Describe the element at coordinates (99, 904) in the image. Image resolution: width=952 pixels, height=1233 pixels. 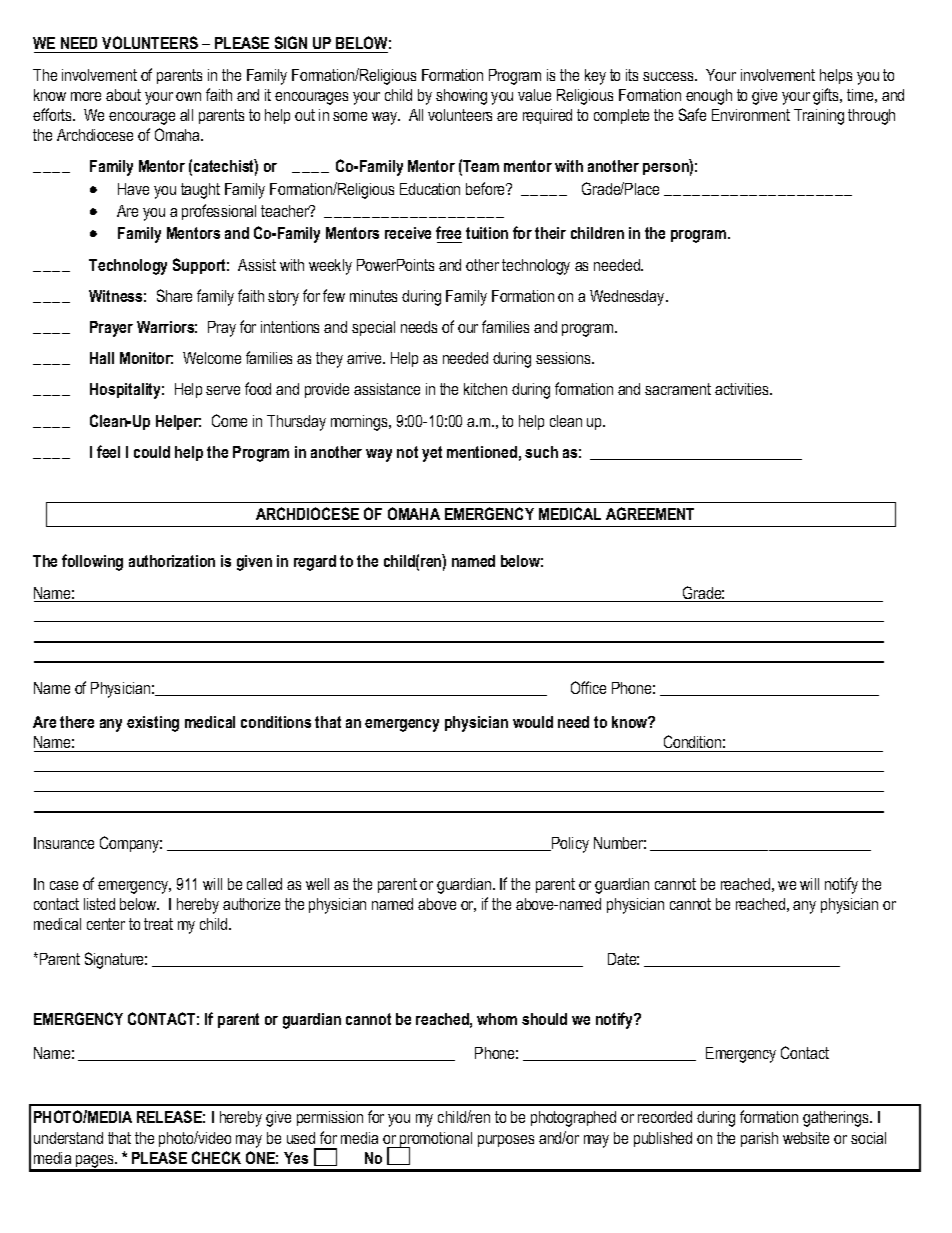
I see `listed` at that location.
